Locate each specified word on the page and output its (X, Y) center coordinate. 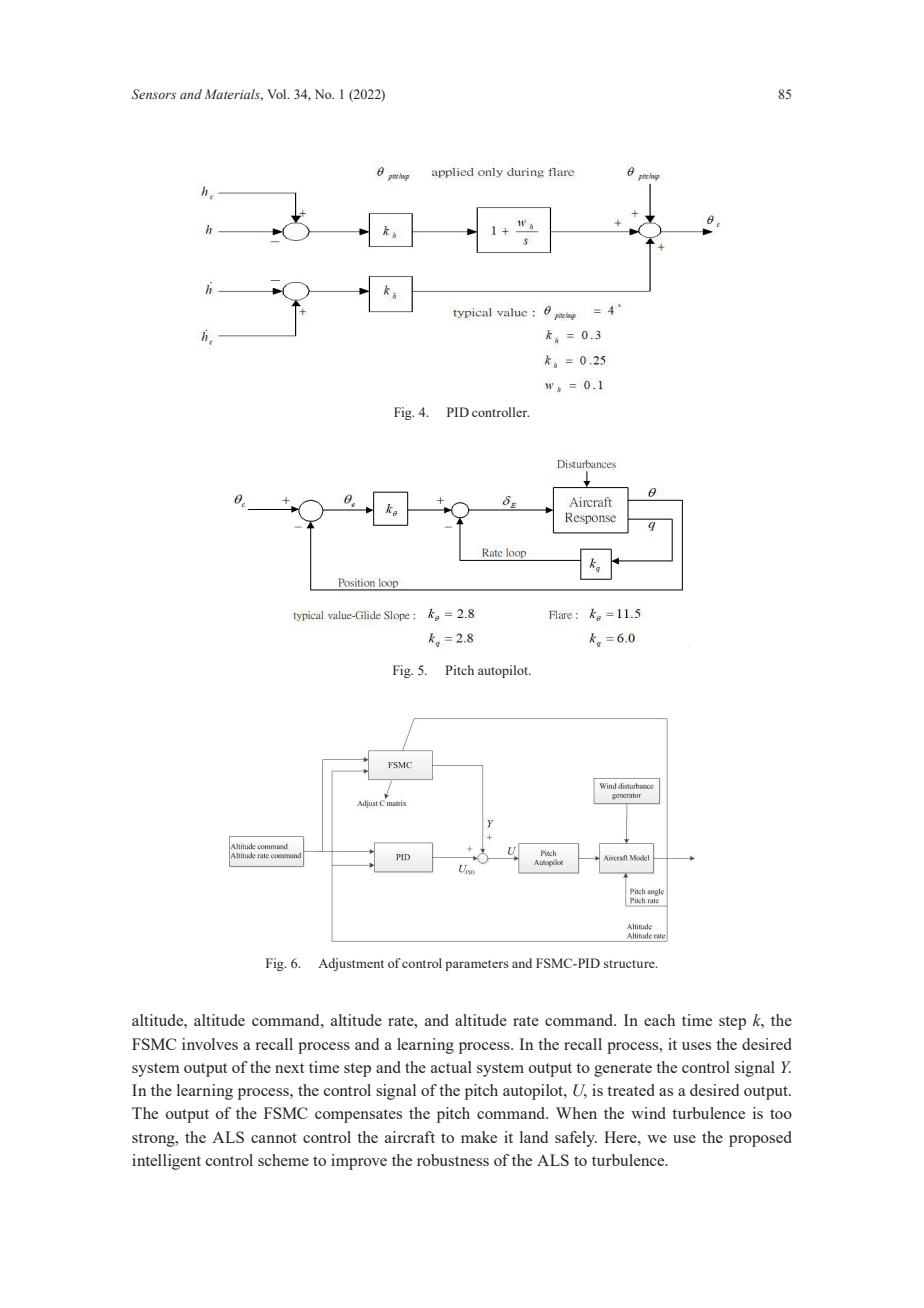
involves (210, 1044)
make (479, 1137)
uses (696, 1046)
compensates (358, 1116)
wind (648, 1113)
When (576, 1113)
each (659, 1020)
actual (451, 1067)
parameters (477, 965)
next (289, 1068)
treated (631, 1090)
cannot (274, 1138)
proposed (760, 1139)
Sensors (154, 94)
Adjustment (351, 964)
